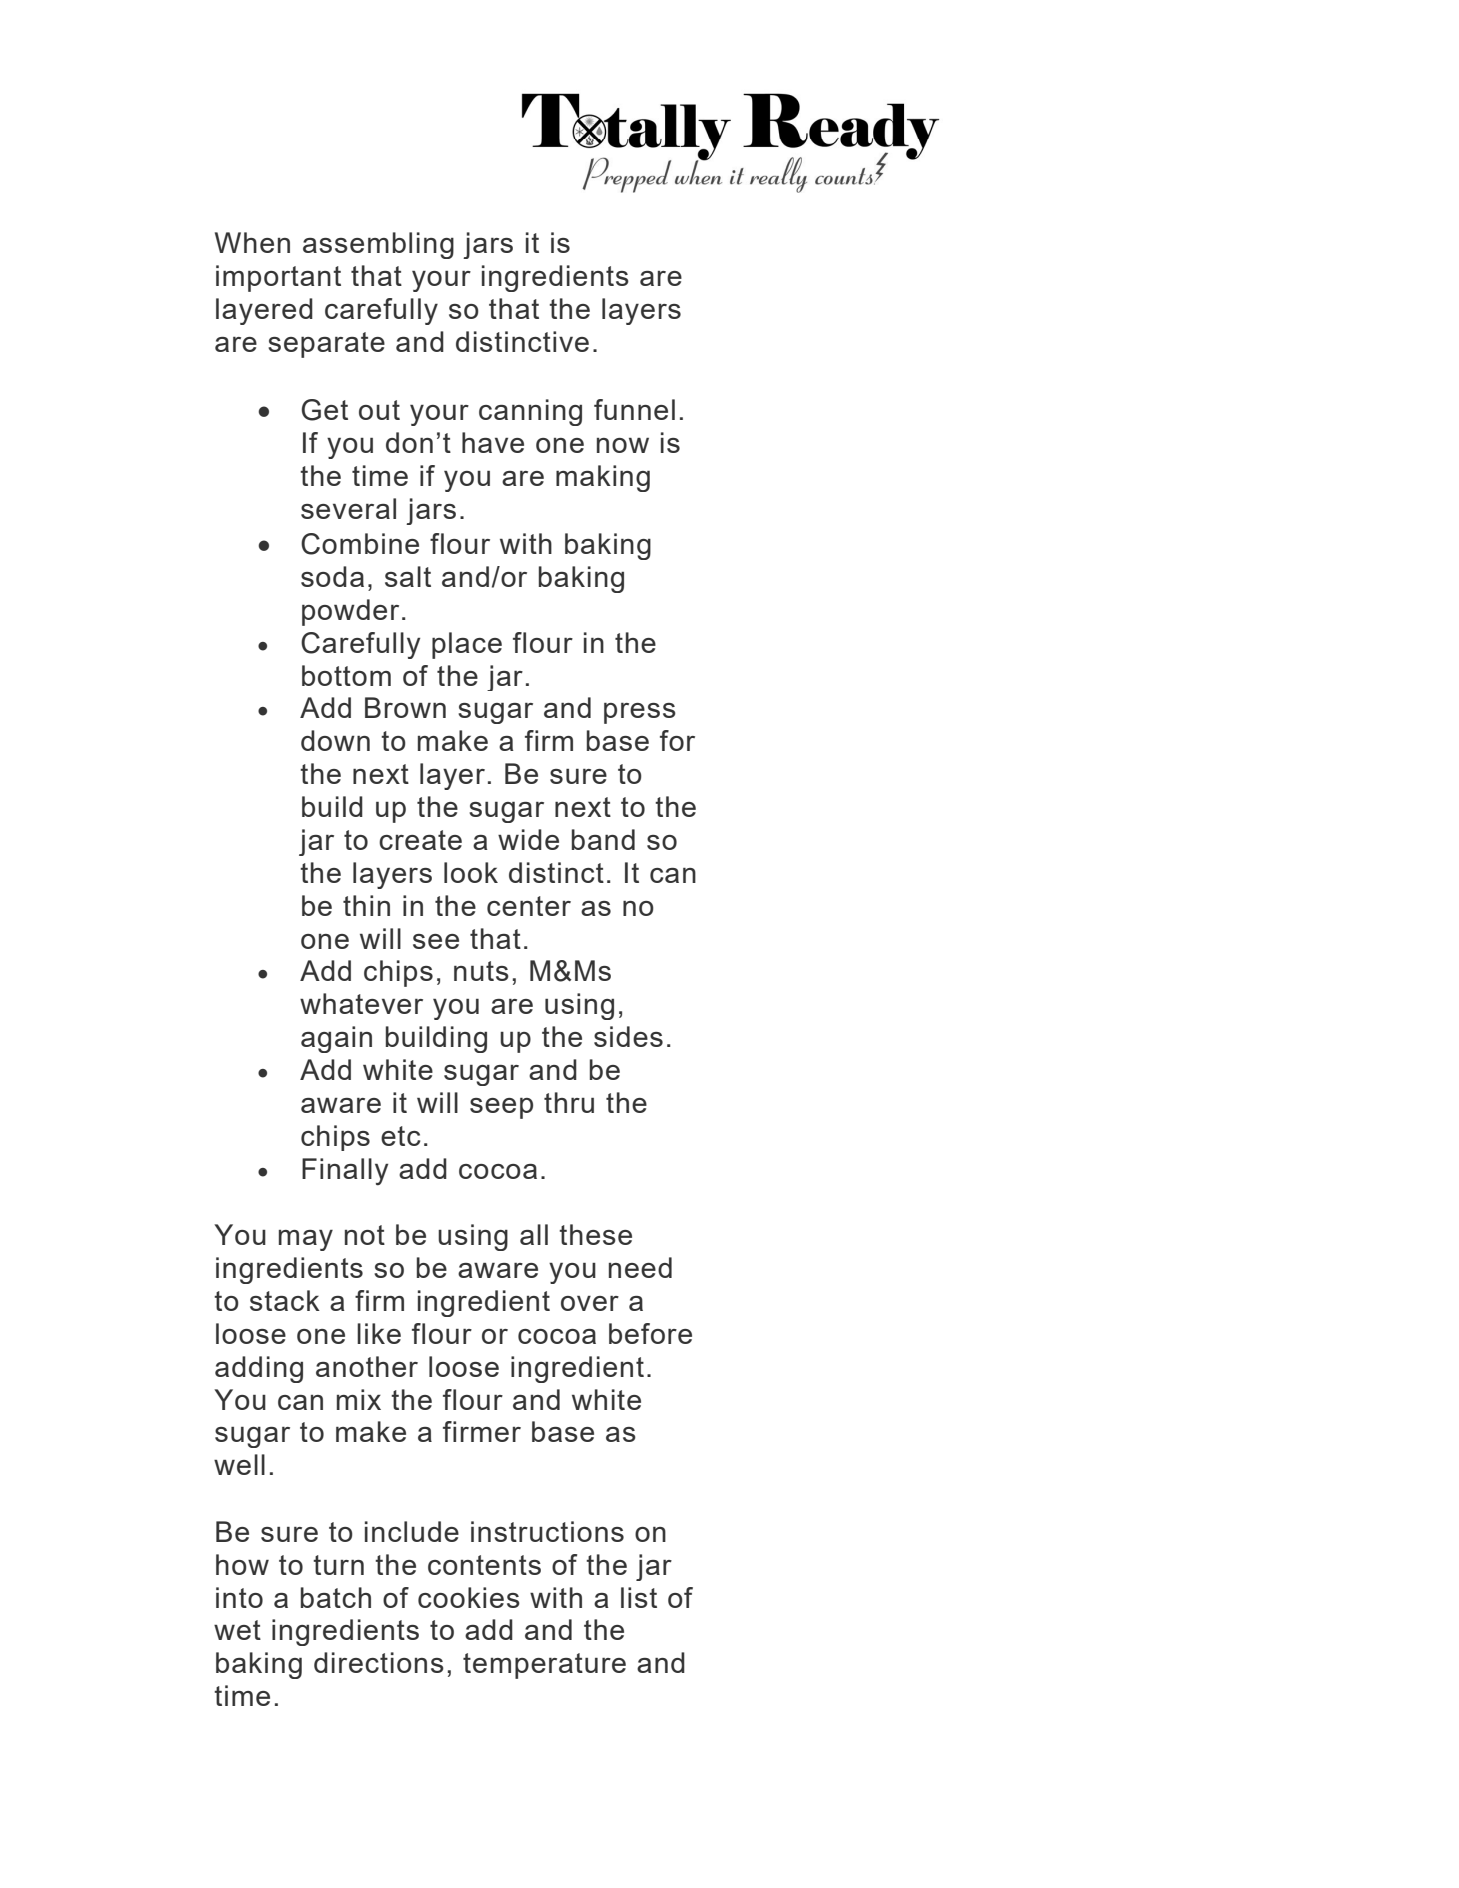  What do you see at coordinates (378, 245) in the document?
I see `assembling` at bounding box center [378, 245].
